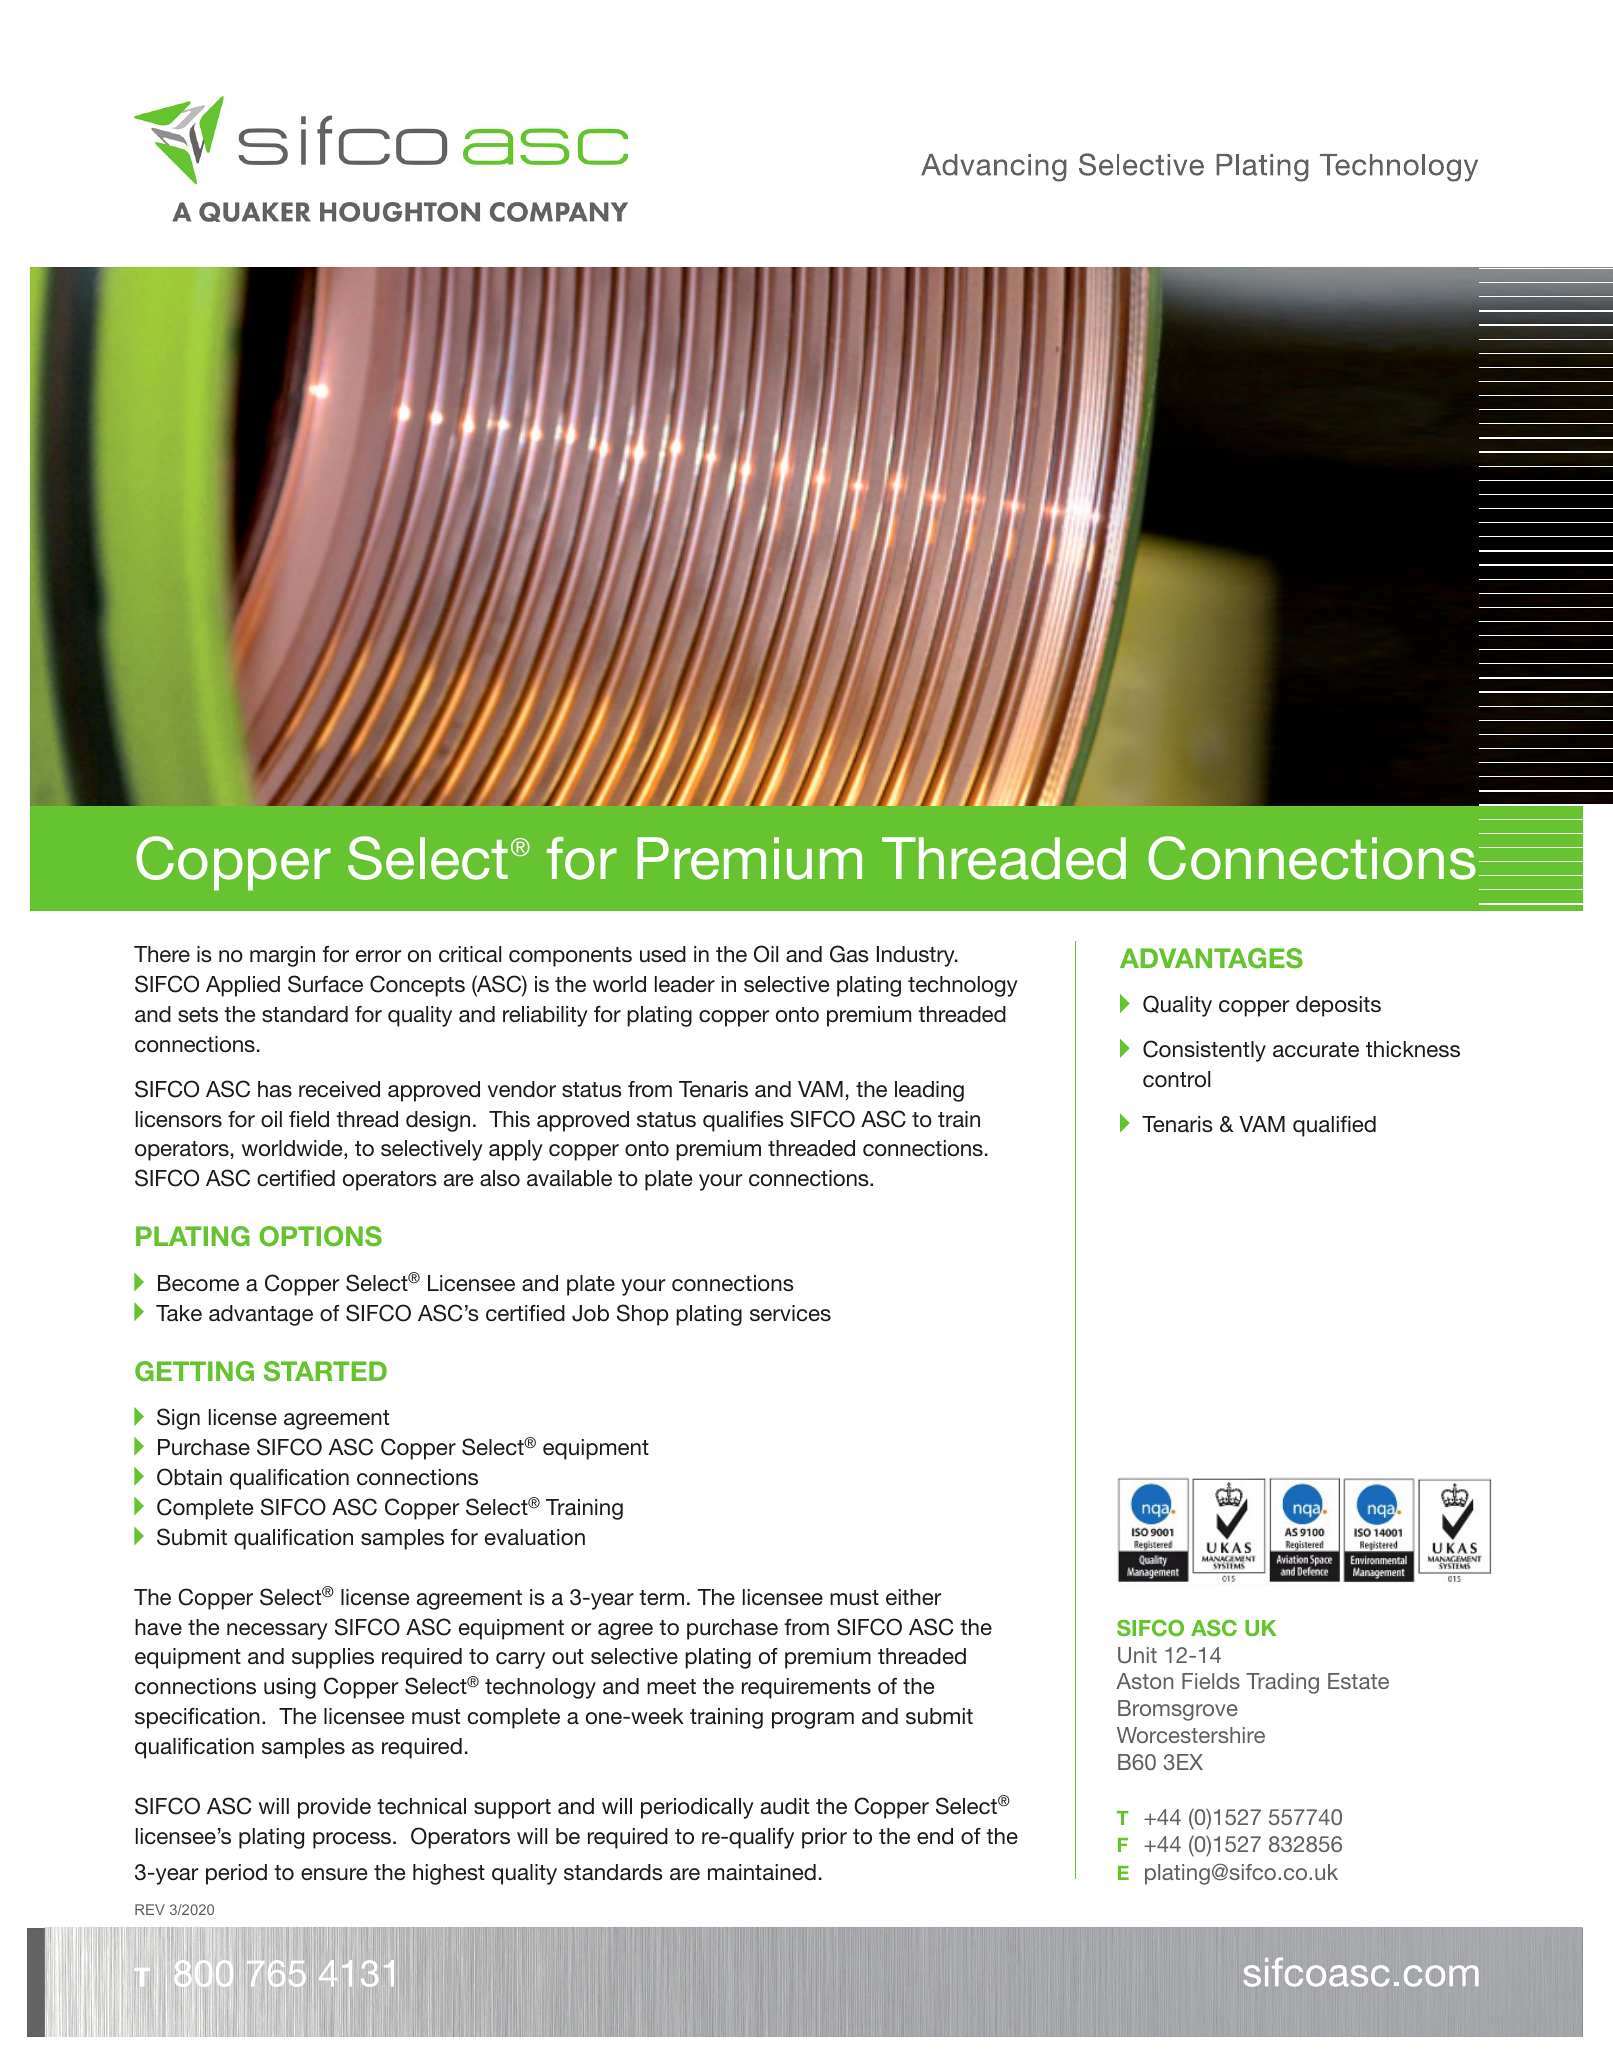 This screenshot has height=2062, width=1613. I want to click on services, so click(790, 1313).
